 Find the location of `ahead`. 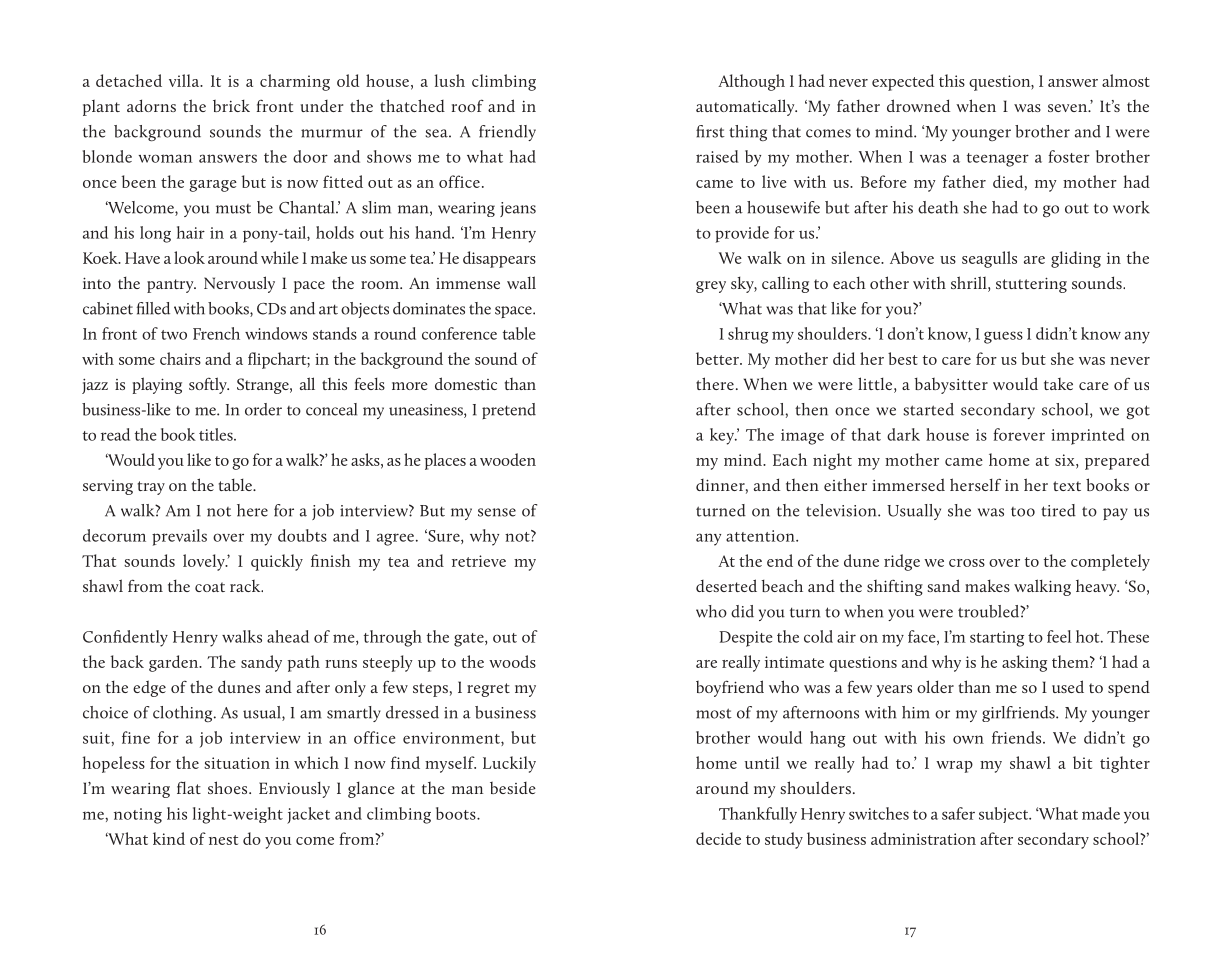

ahead is located at coordinates (288, 636).
